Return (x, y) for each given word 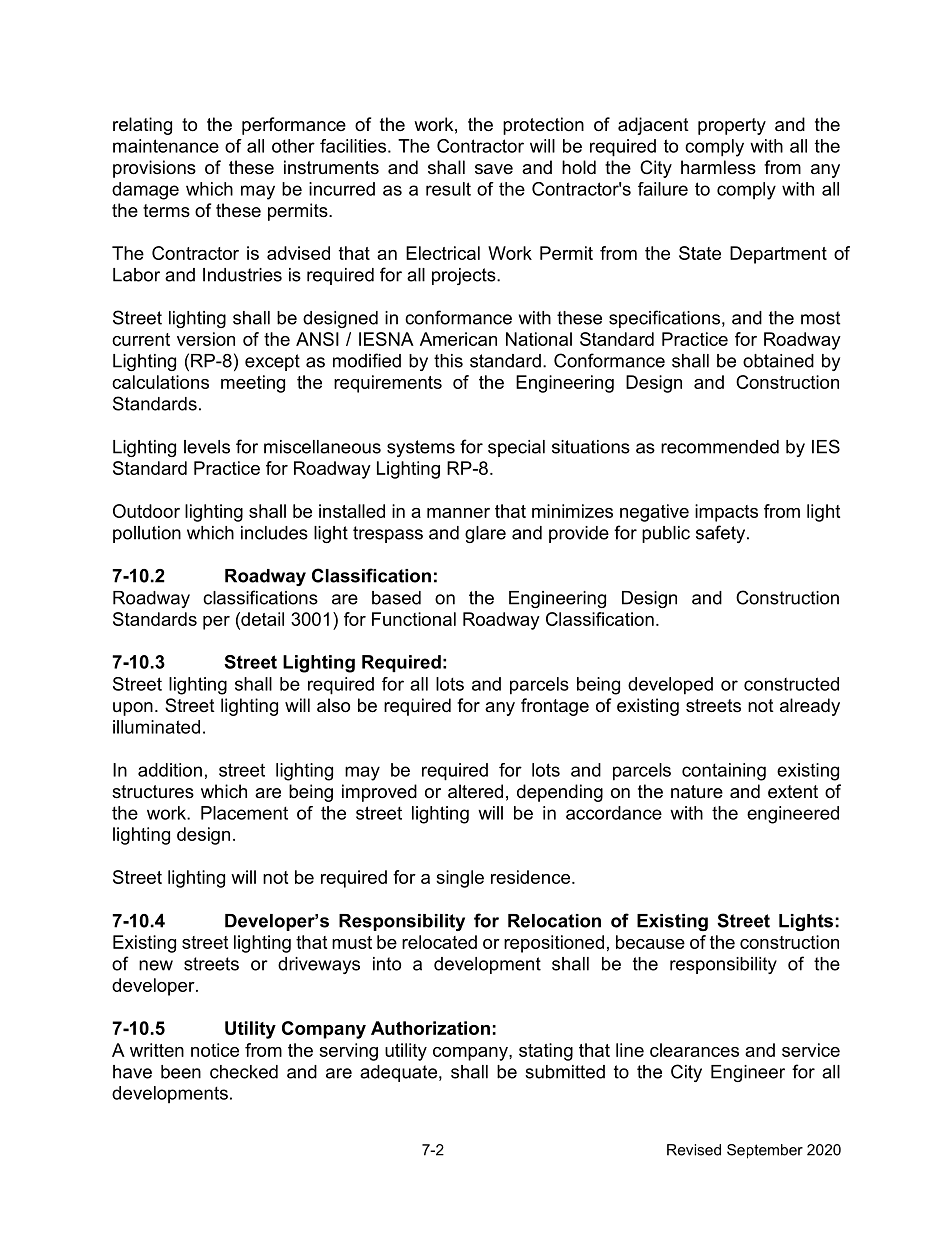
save (494, 169)
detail (261, 619)
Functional (414, 619)
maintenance (166, 146)
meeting (253, 384)
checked (244, 1072)
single (460, 879)
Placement (244, 813)
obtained (778, 361)
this (448, 361)
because (650, 942)
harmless (718, 167)
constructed (791, 684)
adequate (400, 1073)
